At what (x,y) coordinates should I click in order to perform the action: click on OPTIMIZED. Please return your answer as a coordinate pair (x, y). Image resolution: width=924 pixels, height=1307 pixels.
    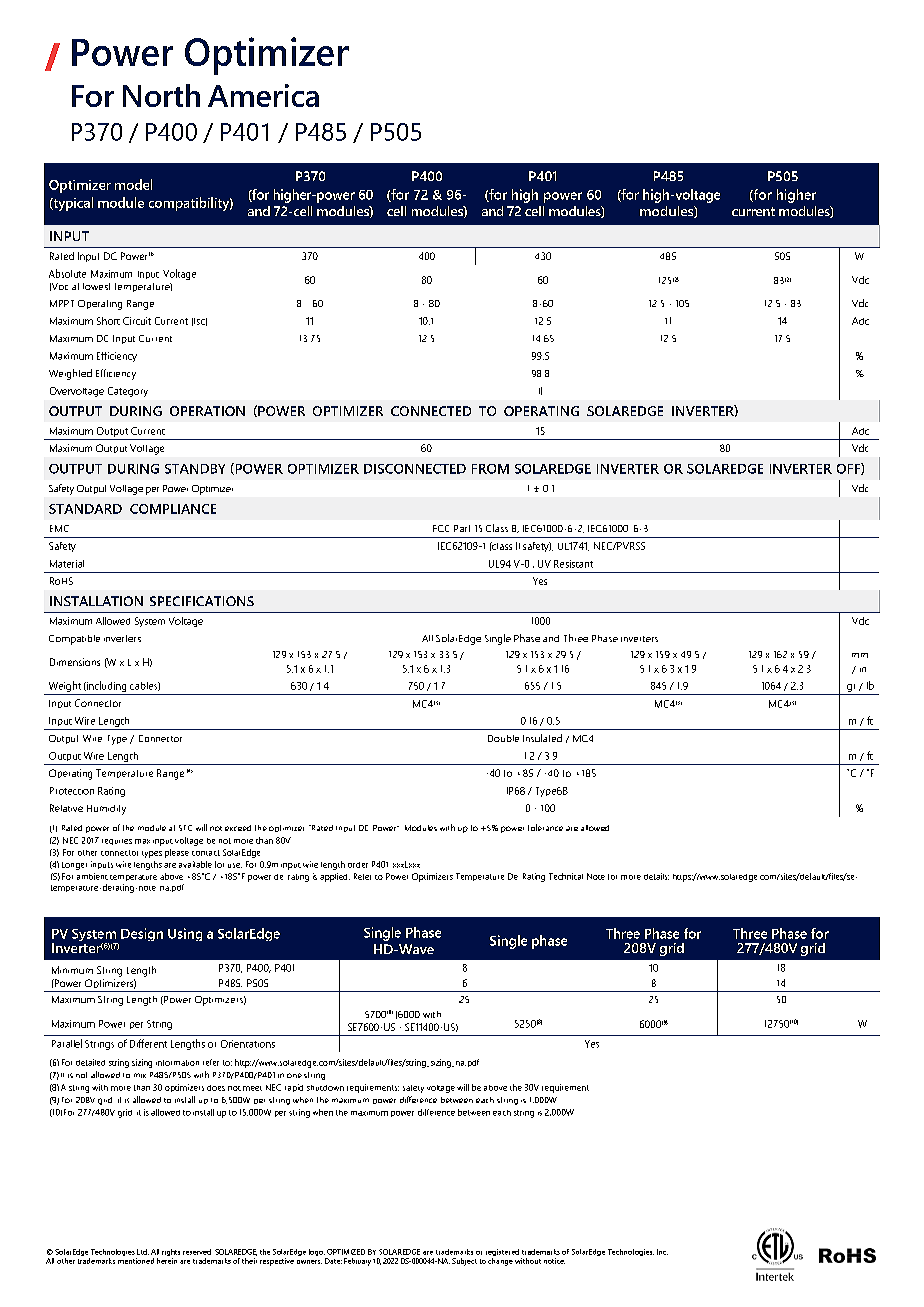
    Looking at the image, I should click on (346, 1252).
